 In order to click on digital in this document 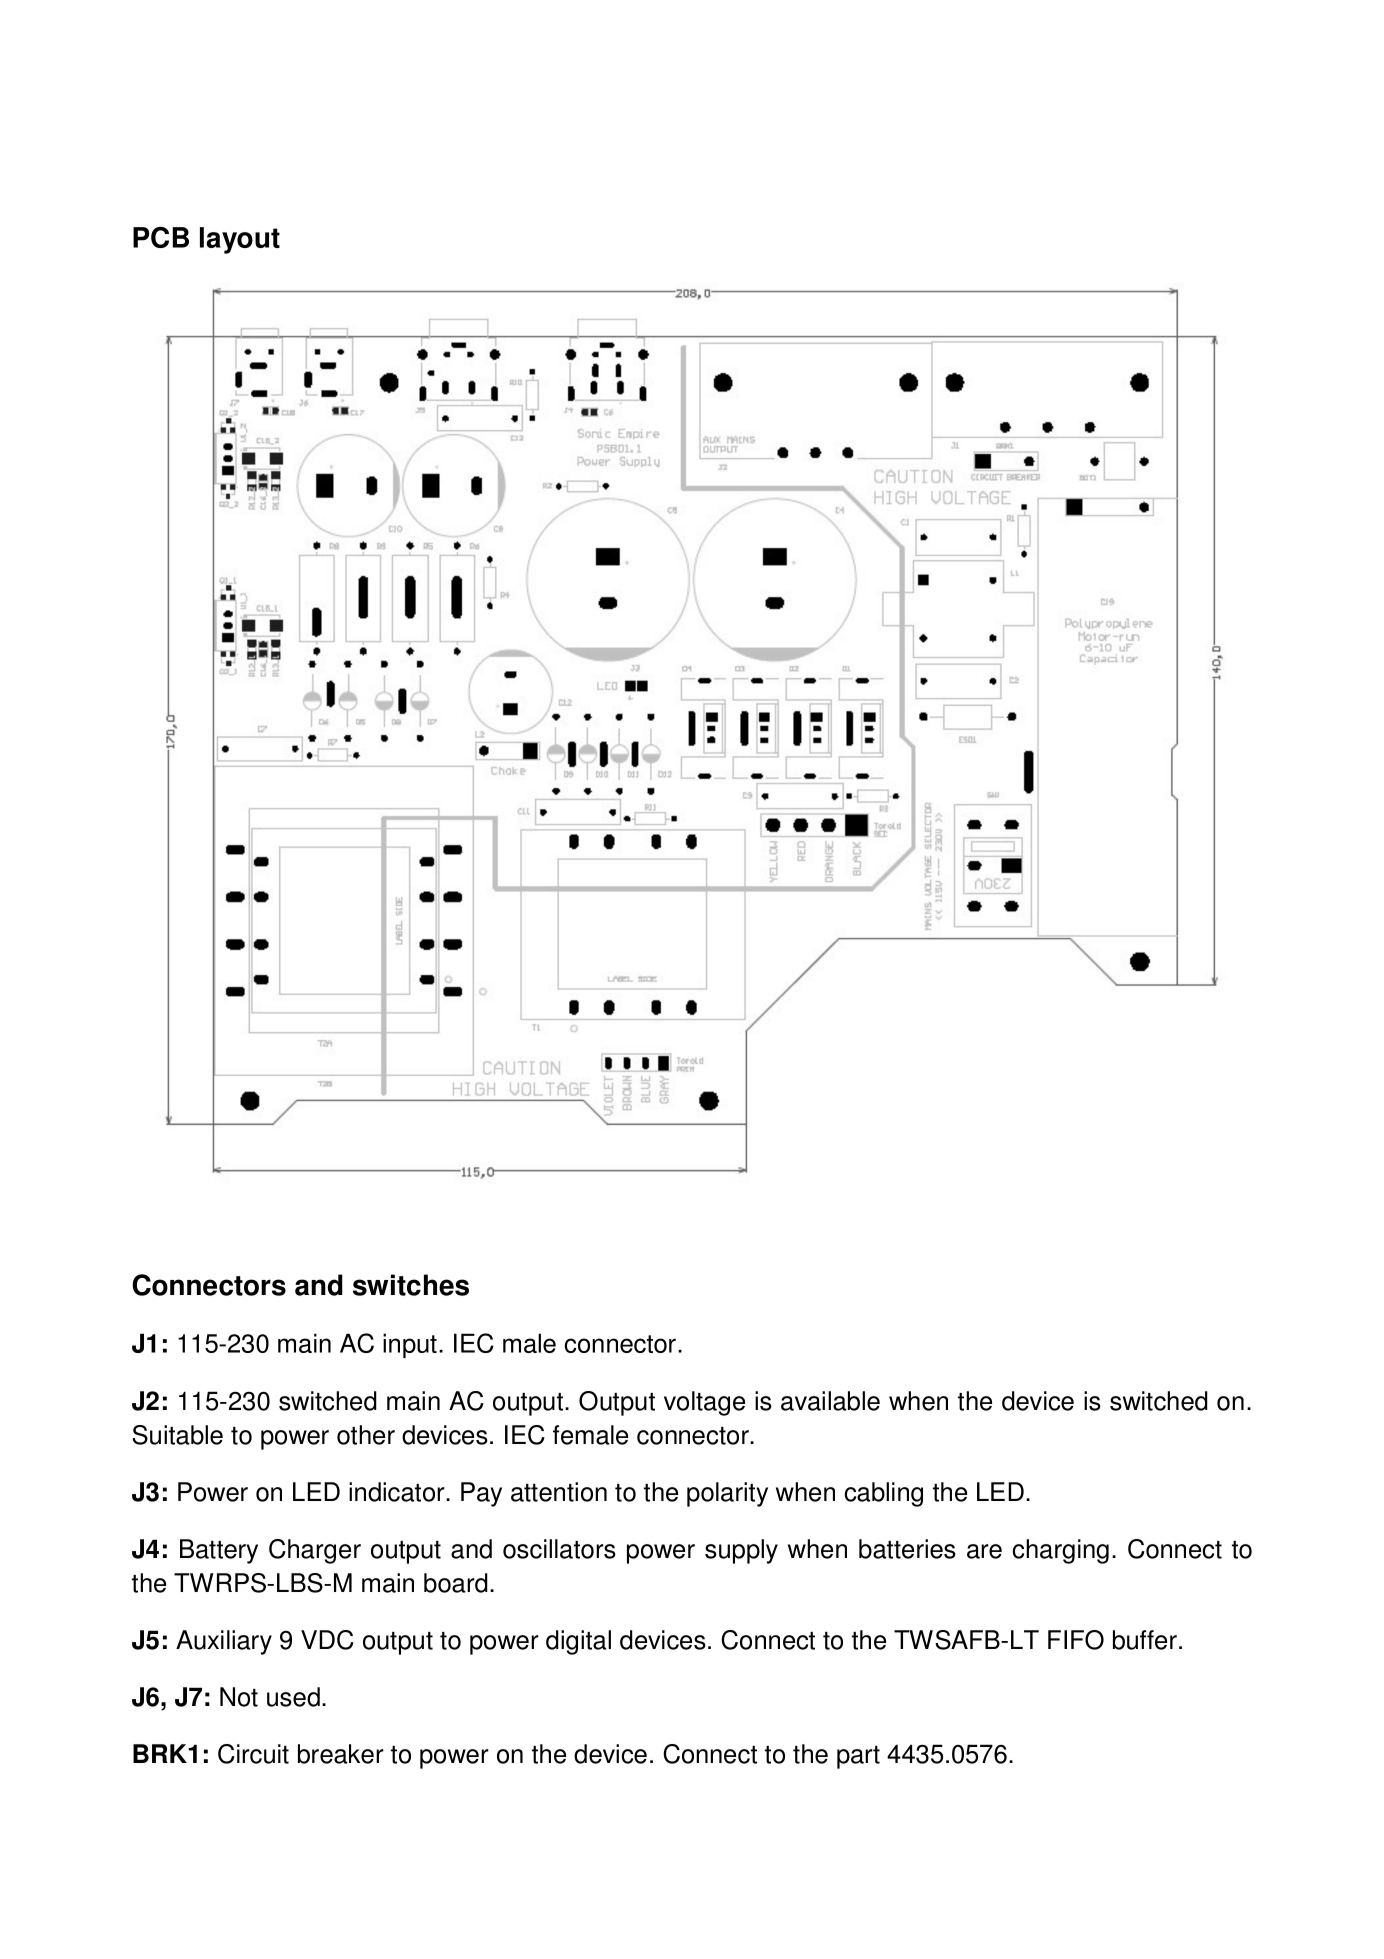, I will do `click(578, 1642)`.
